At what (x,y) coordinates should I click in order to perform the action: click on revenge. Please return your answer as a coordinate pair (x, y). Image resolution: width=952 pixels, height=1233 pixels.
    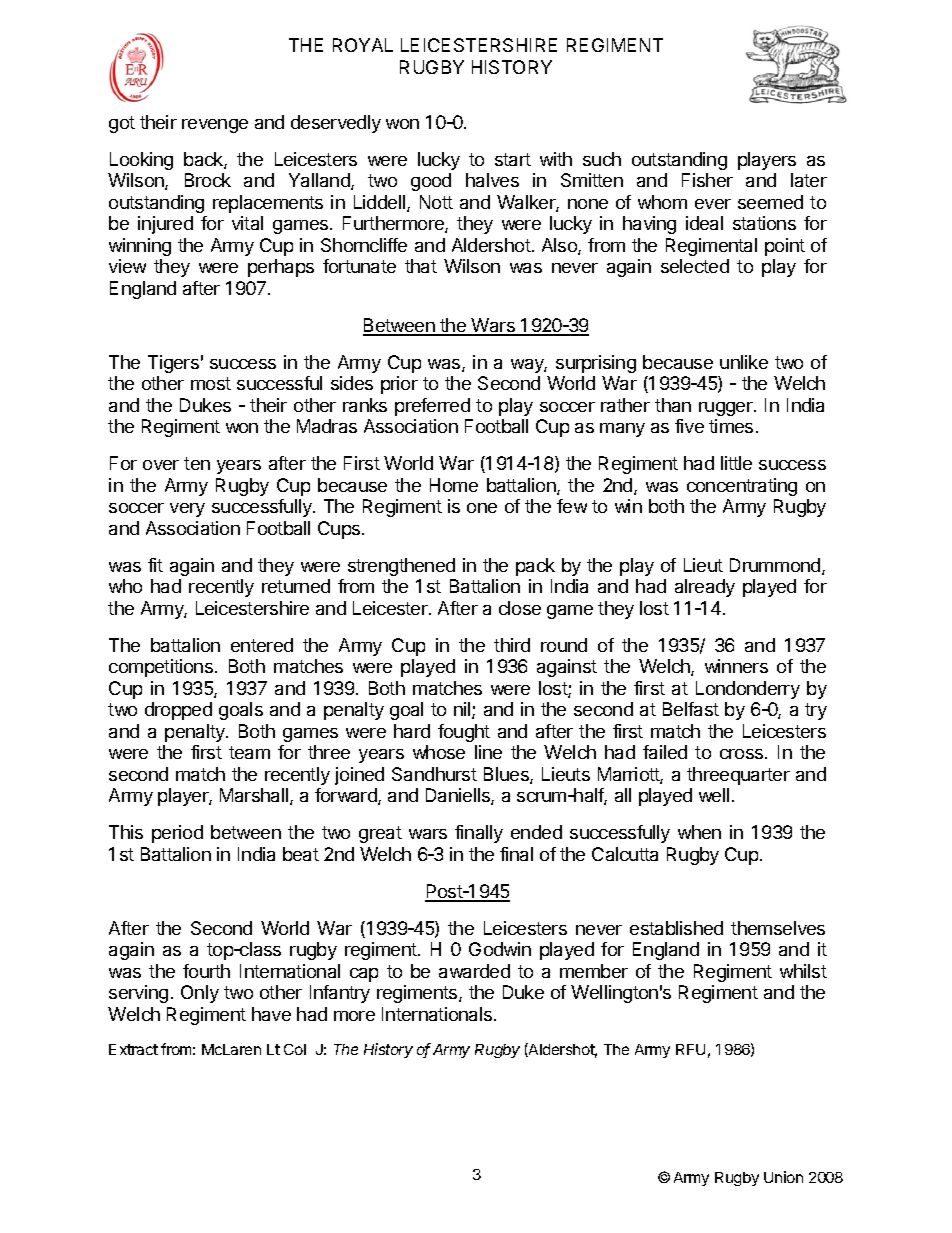
    Looking at the image, I should click on (215, 126).
